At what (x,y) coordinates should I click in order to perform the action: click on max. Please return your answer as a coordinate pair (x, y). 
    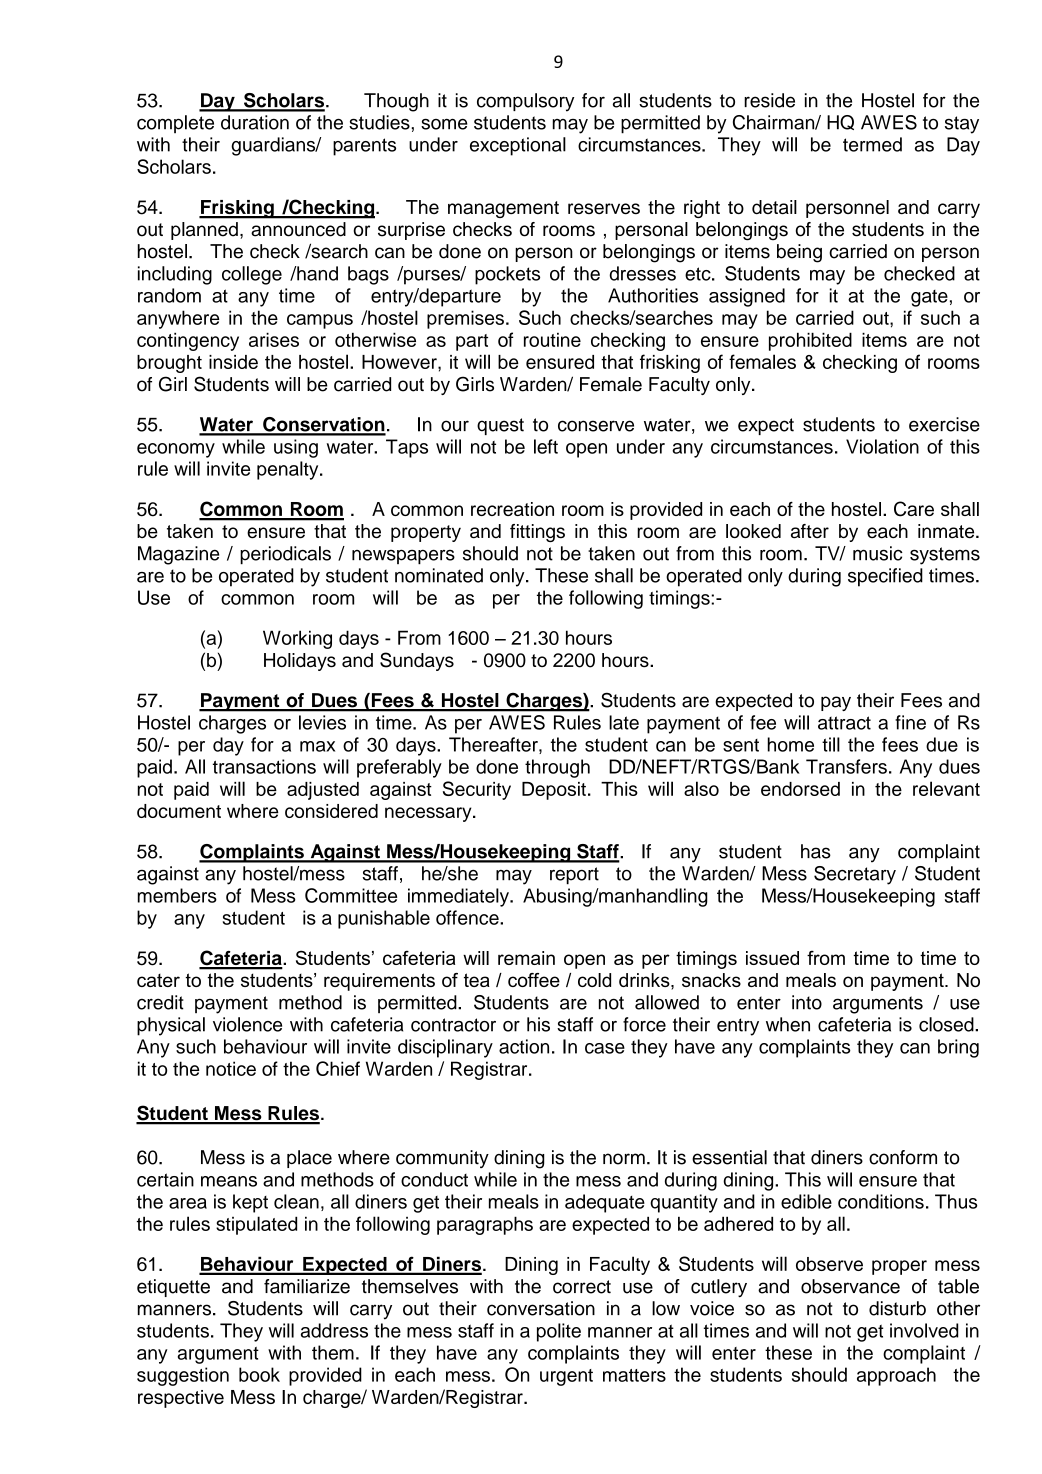
    Looking at the image, I should click on (317, 746).
